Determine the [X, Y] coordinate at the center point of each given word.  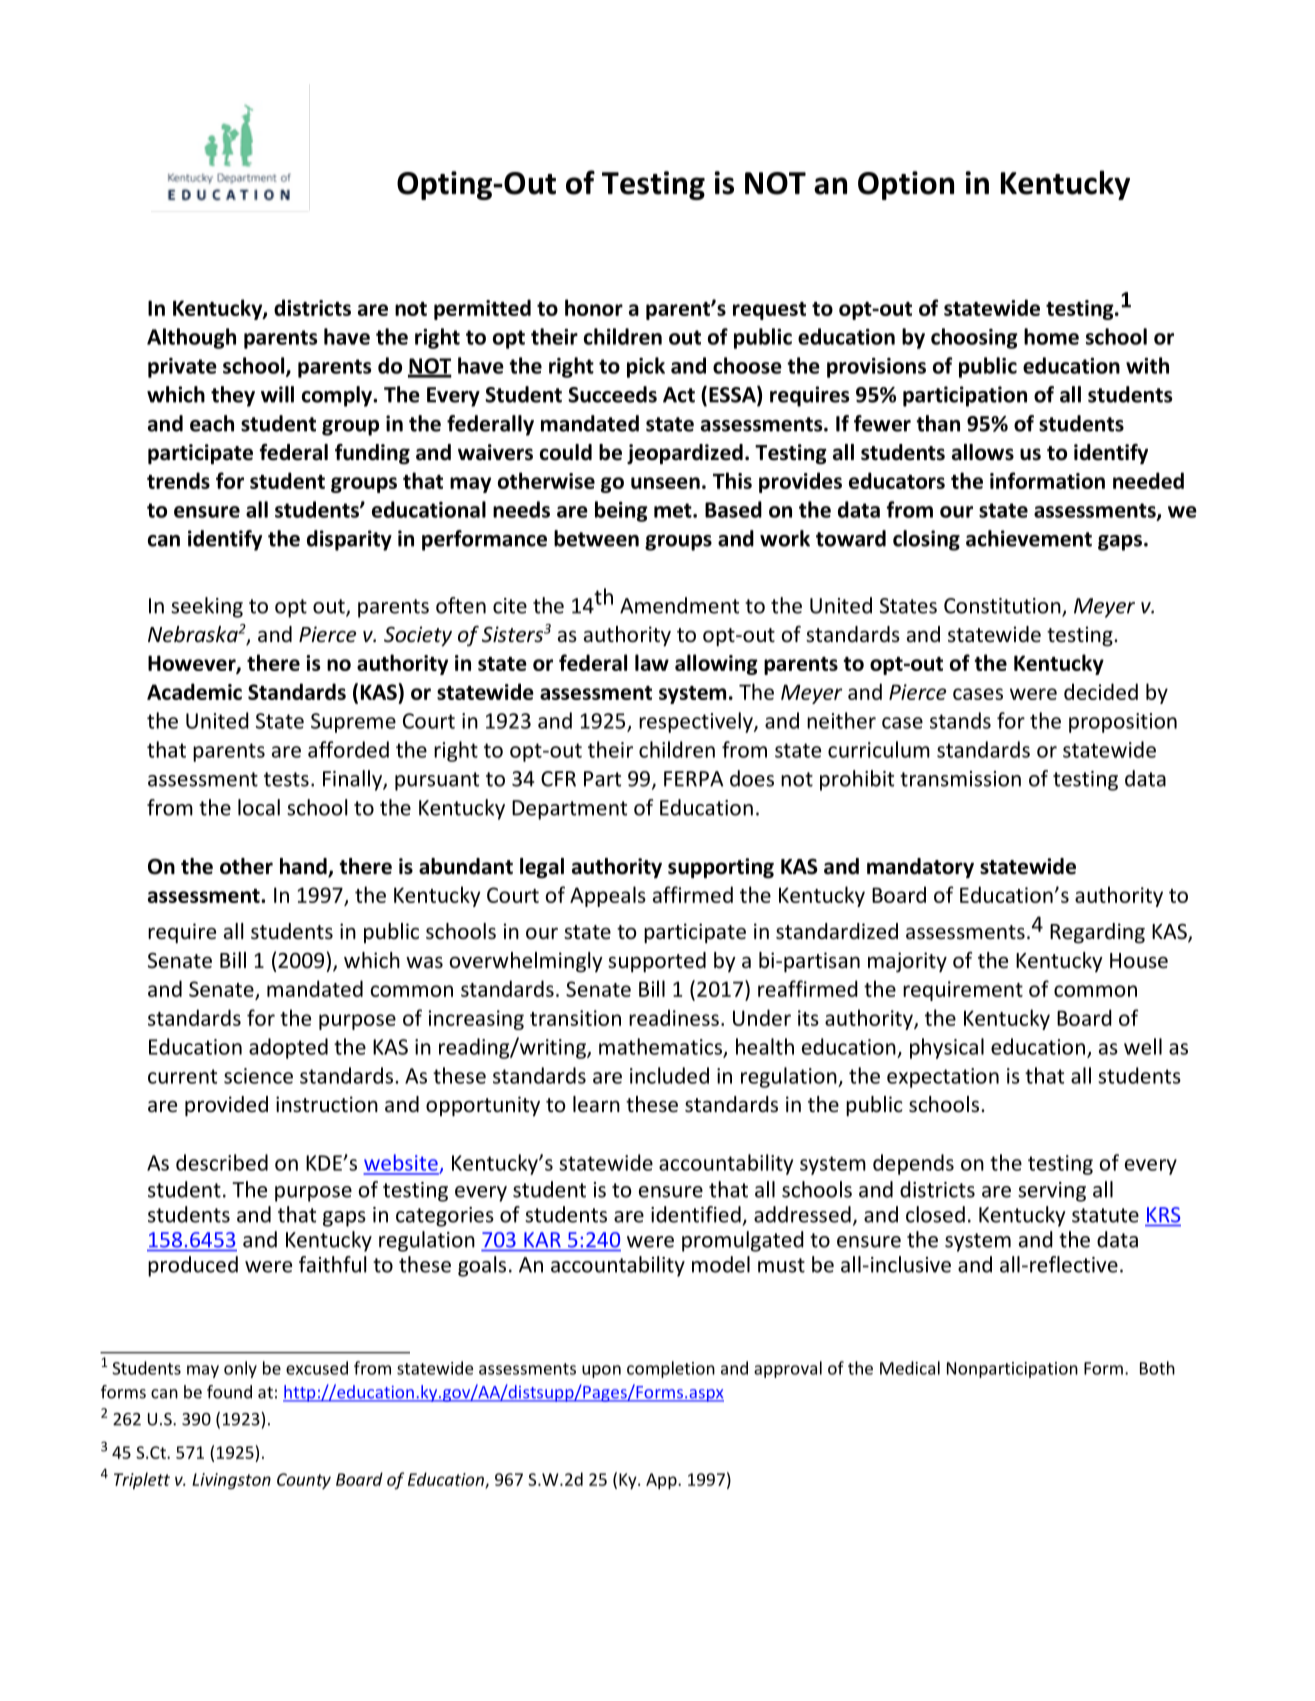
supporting [721, 868]
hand [304, 867]
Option [906, 185]
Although [191, 338]
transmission [960, 779]
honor [594, 307]
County [304, 1481]
